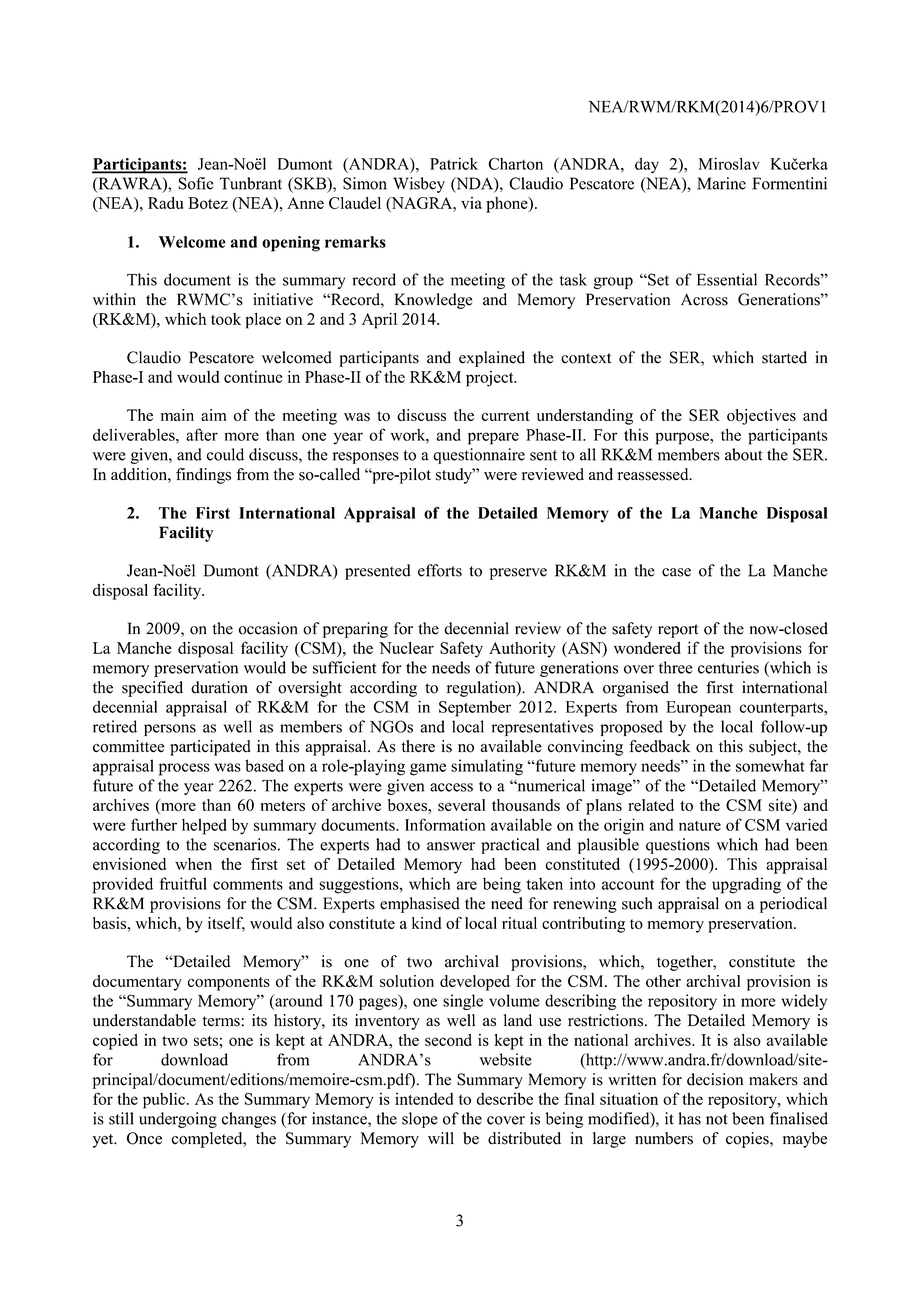 Image resolution: width=924 pixels, height=1308 pixels. I want to click on undergoing, so click(178, 1120).
